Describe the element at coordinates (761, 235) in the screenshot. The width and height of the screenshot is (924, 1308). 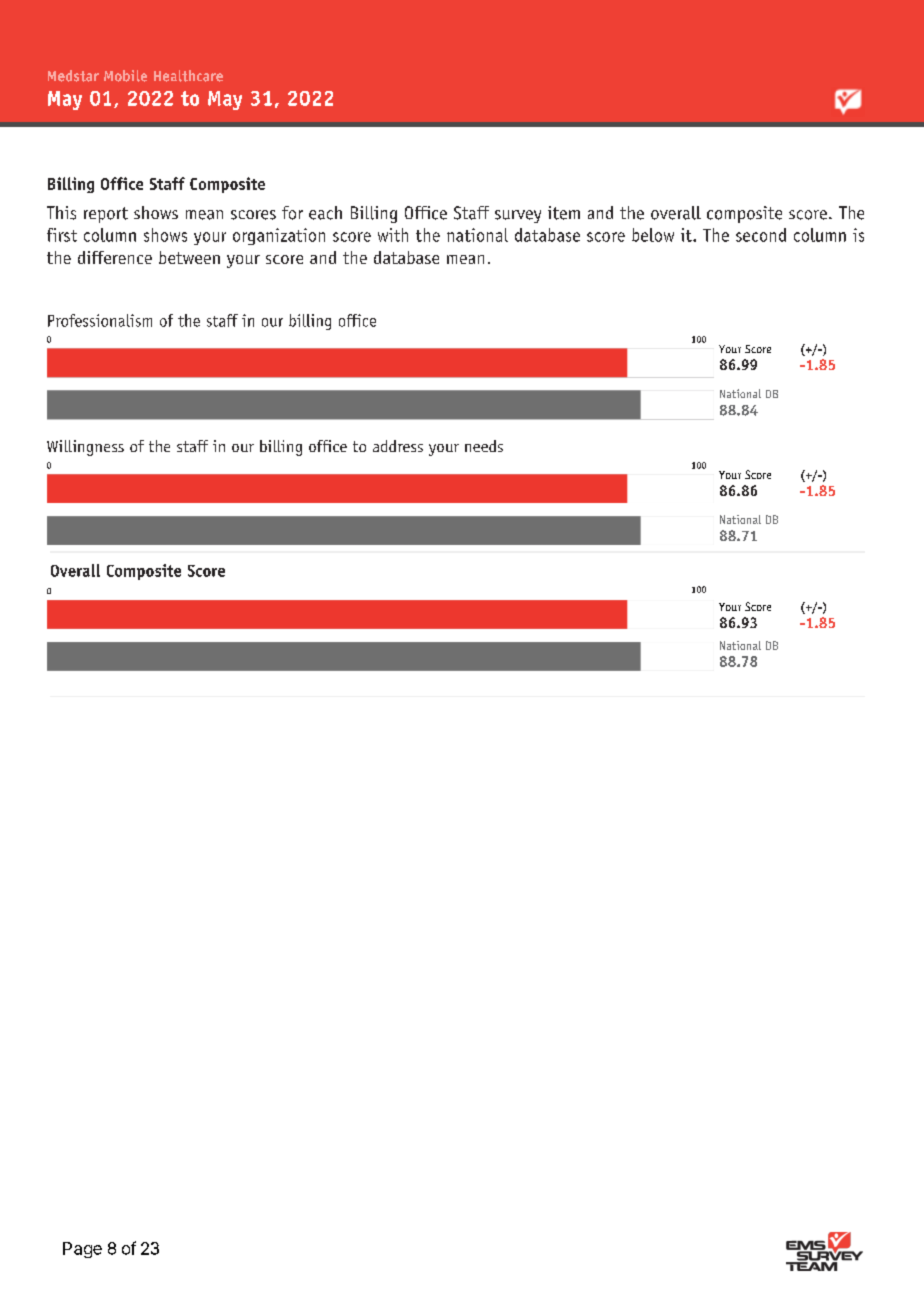
I see `second` at that location.
